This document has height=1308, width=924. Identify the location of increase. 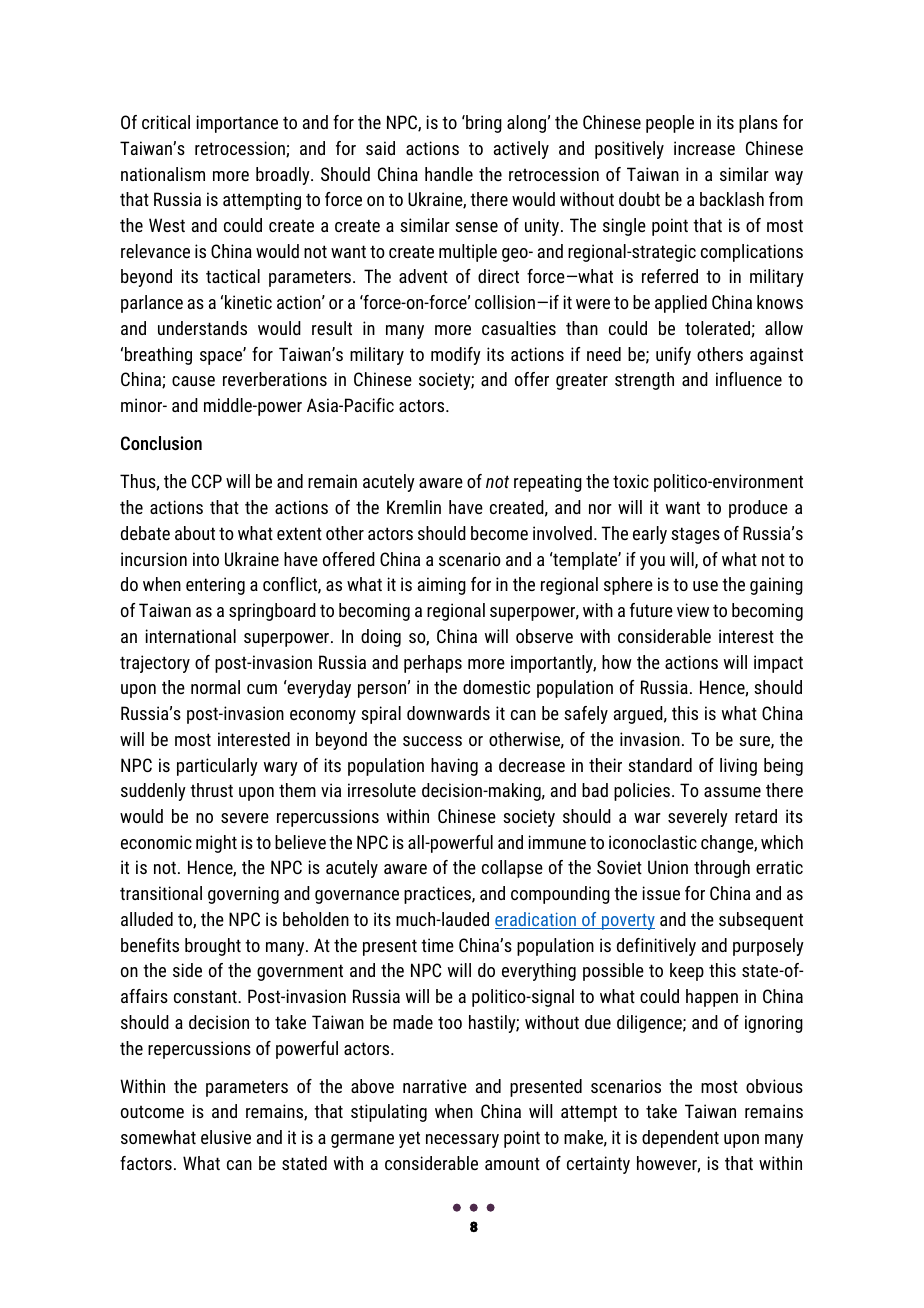
(704, 148).
